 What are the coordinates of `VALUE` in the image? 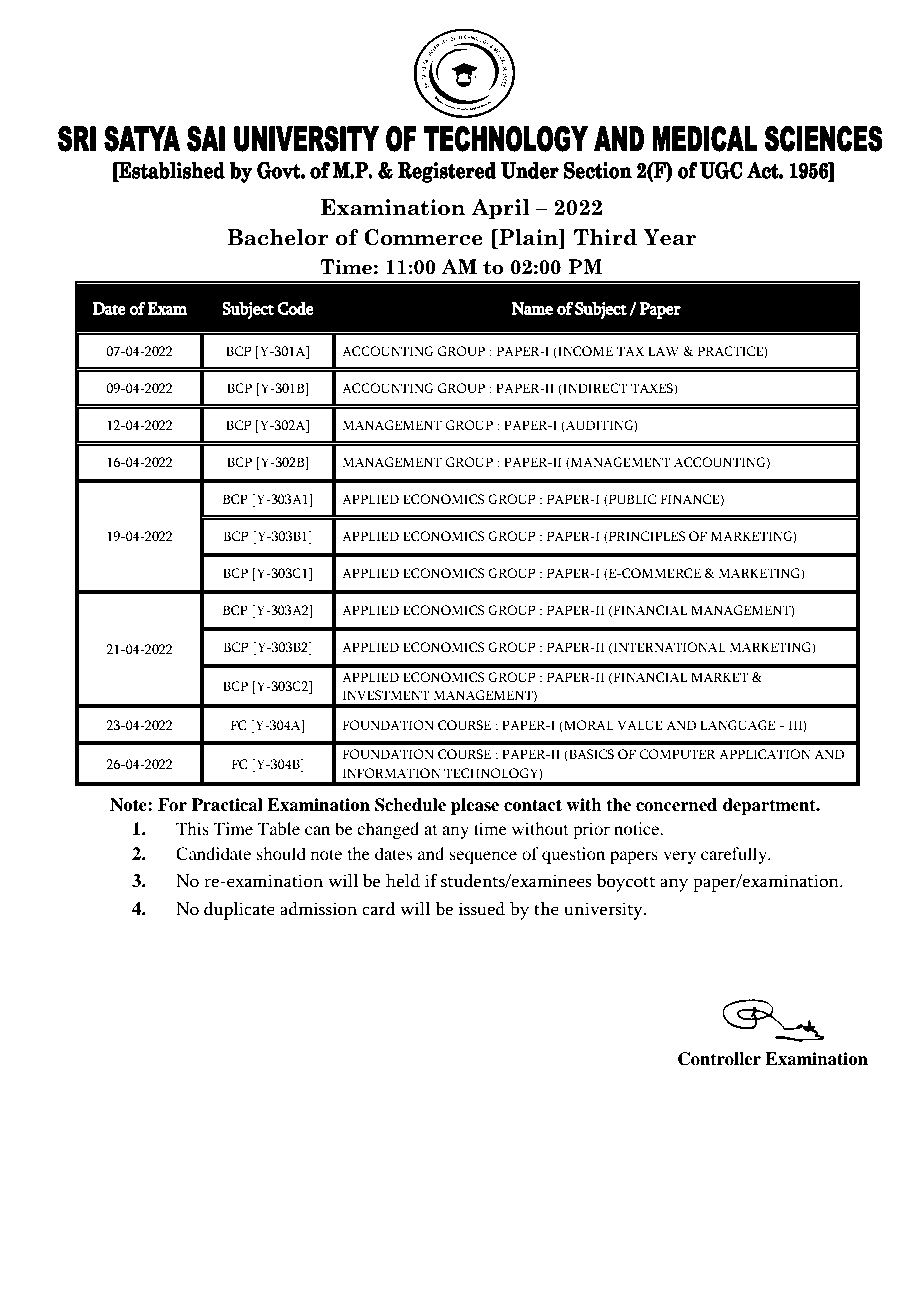 It's located at (640, 725).
